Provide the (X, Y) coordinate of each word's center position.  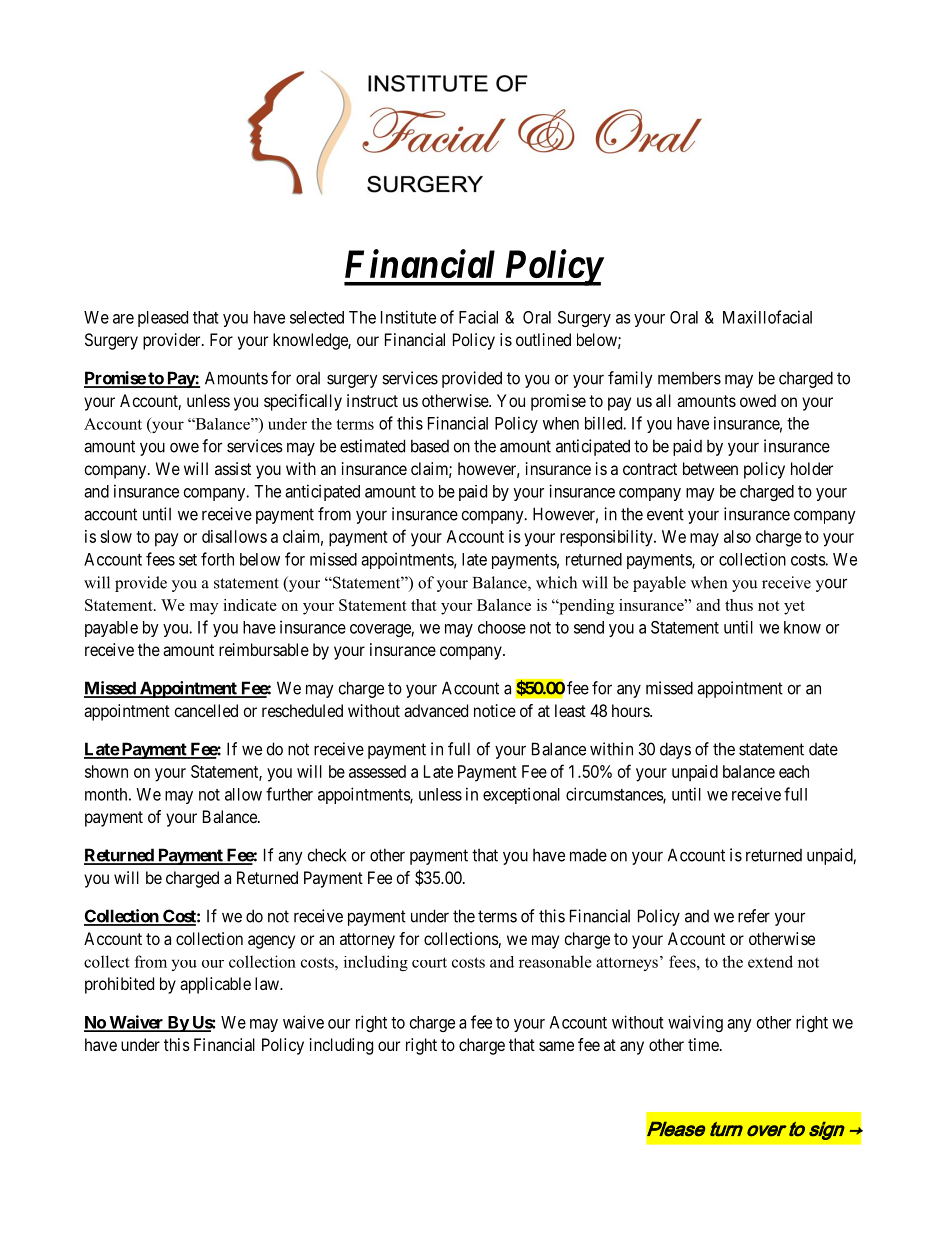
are (123, 319)
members (689, 378)
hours (631, 710)
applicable (215, 985)
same (556, 1046)
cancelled (206, 710)
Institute (408, 317)
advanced (436, 710)
